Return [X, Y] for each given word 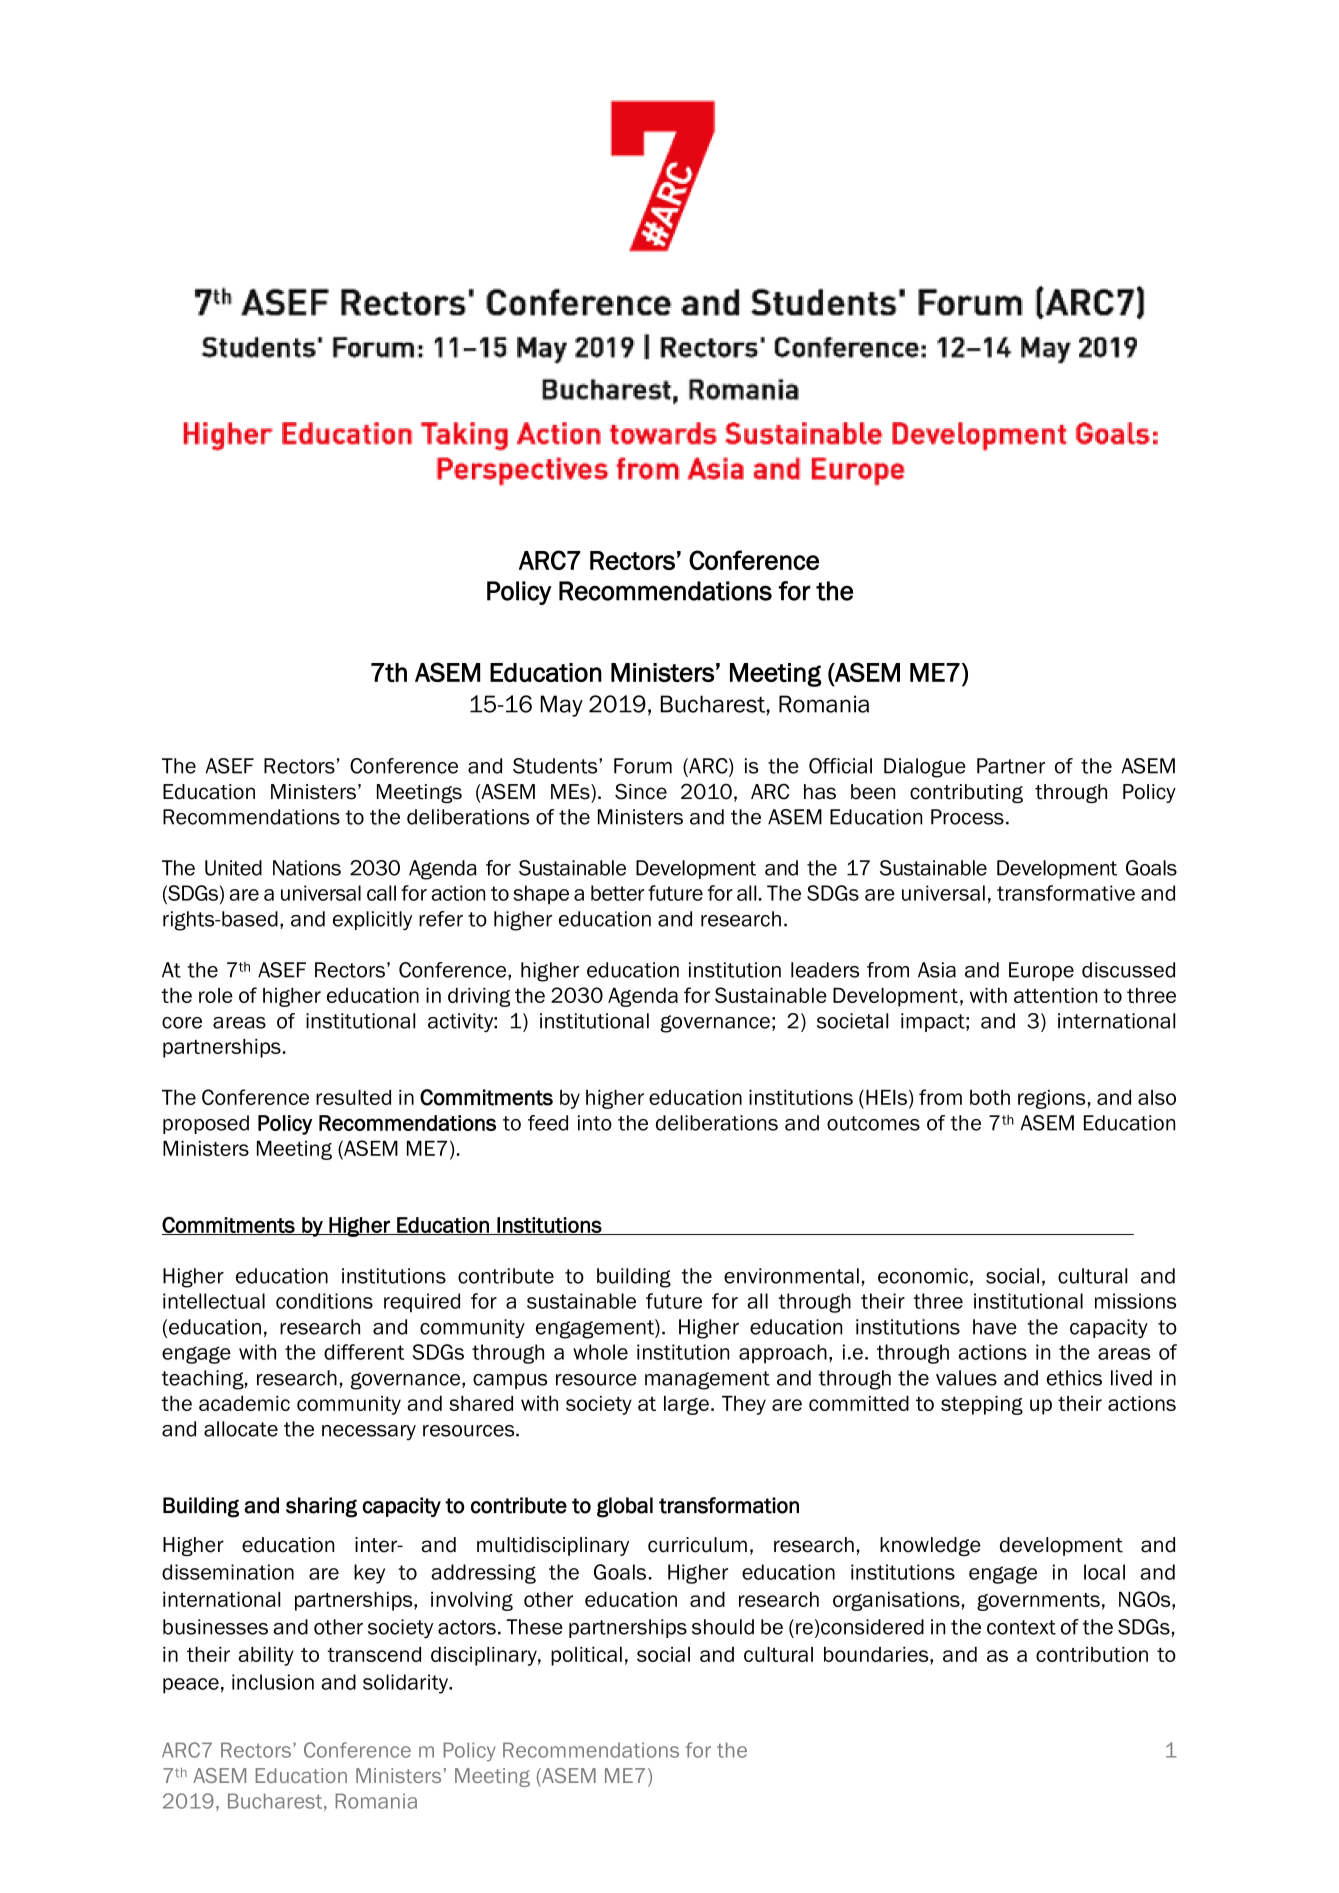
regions [1051, 1099]
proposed [206, 1124]
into [595, 1123]
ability [266, 1656]
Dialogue [925, 768]
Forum [643, 766]
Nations [307, 868]
